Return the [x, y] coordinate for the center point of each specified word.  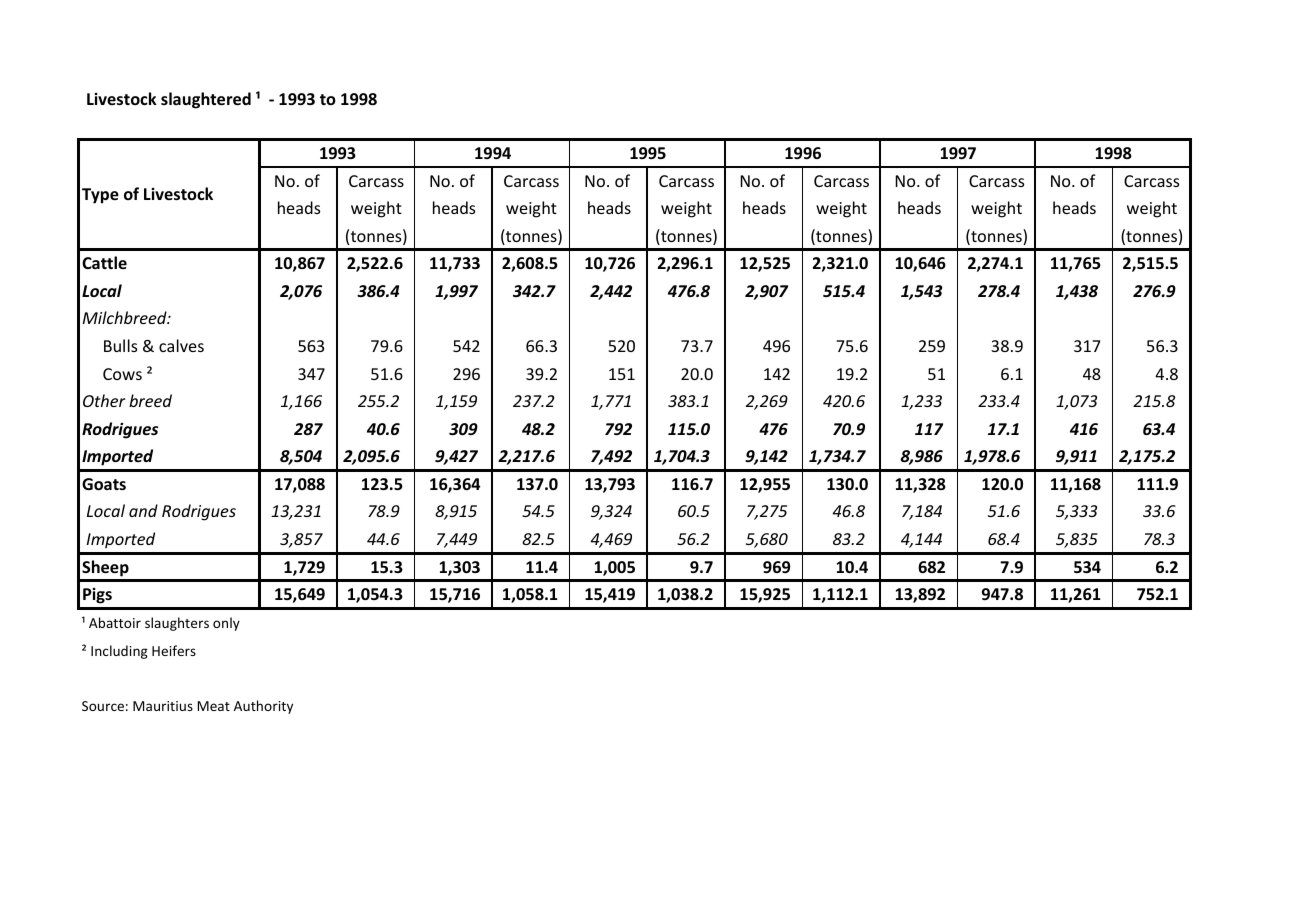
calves [181, 345]
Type [100, 196]
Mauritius [163, 706]
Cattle [104, 262]
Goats [104, 484]
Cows [122, 374]
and [143, 510]
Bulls [120, 345]
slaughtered [206, 100]
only [226, 624]
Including [119, 652]
